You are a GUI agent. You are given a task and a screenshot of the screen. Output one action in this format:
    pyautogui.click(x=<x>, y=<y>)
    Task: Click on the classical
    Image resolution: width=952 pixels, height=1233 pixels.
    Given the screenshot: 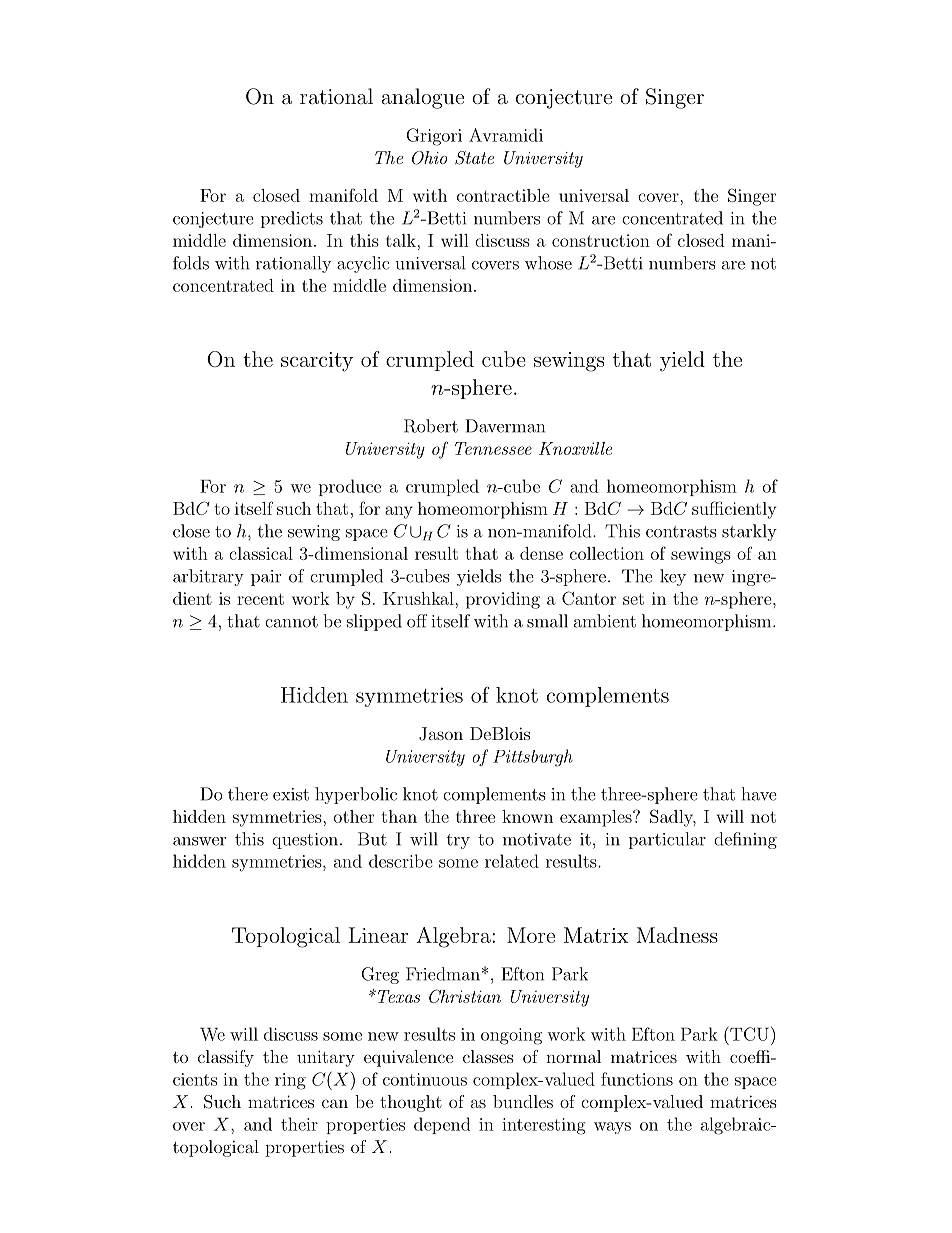 What is the action you would take?
    pyautogui.click(x=261, y=553)
